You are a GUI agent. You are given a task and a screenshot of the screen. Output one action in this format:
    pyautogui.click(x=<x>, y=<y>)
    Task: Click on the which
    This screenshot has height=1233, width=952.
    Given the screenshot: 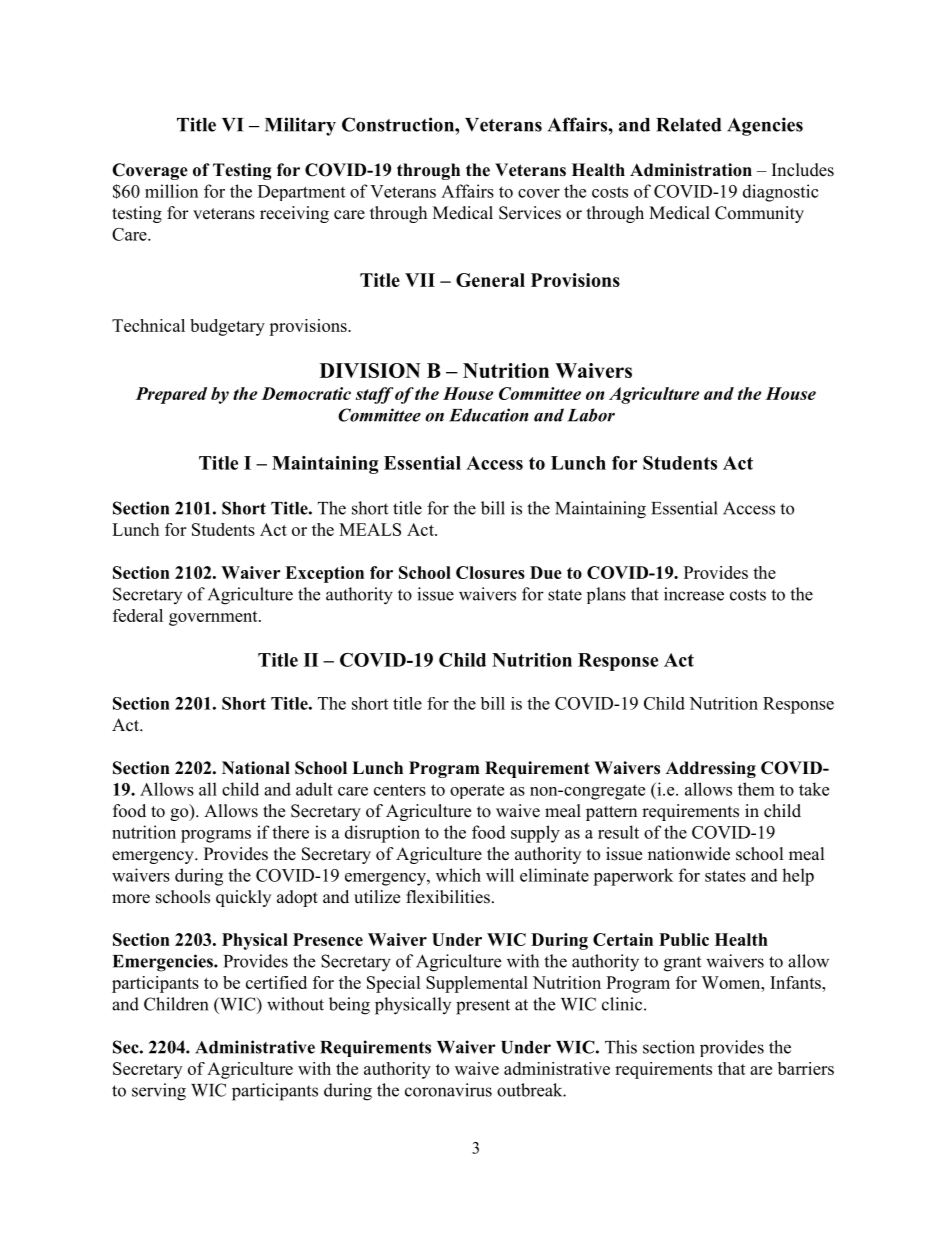 What is the action you would take?
    pyautogui.click(x=458, y=875)
